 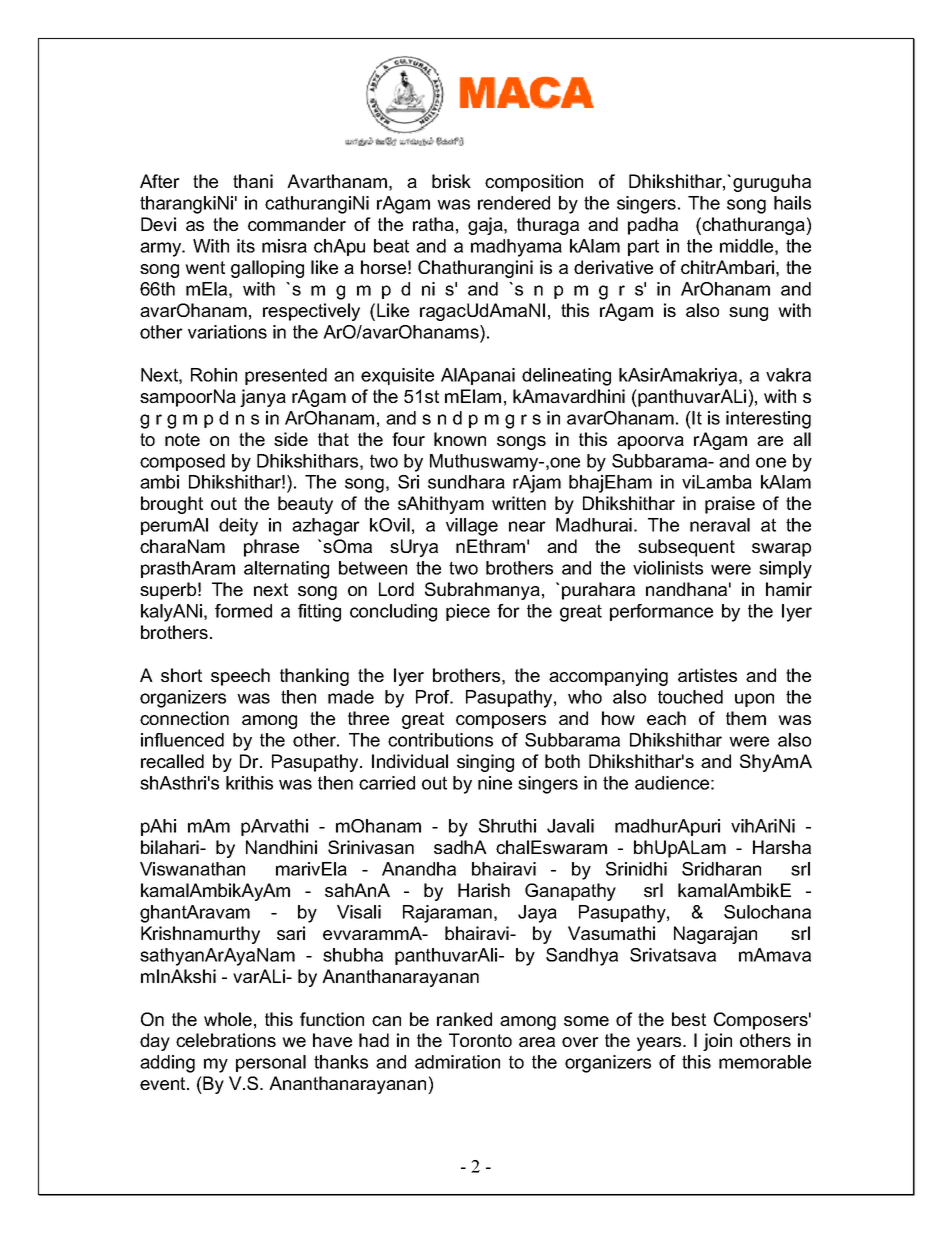 I want to click on recalled, so click(x=172, y=761).
